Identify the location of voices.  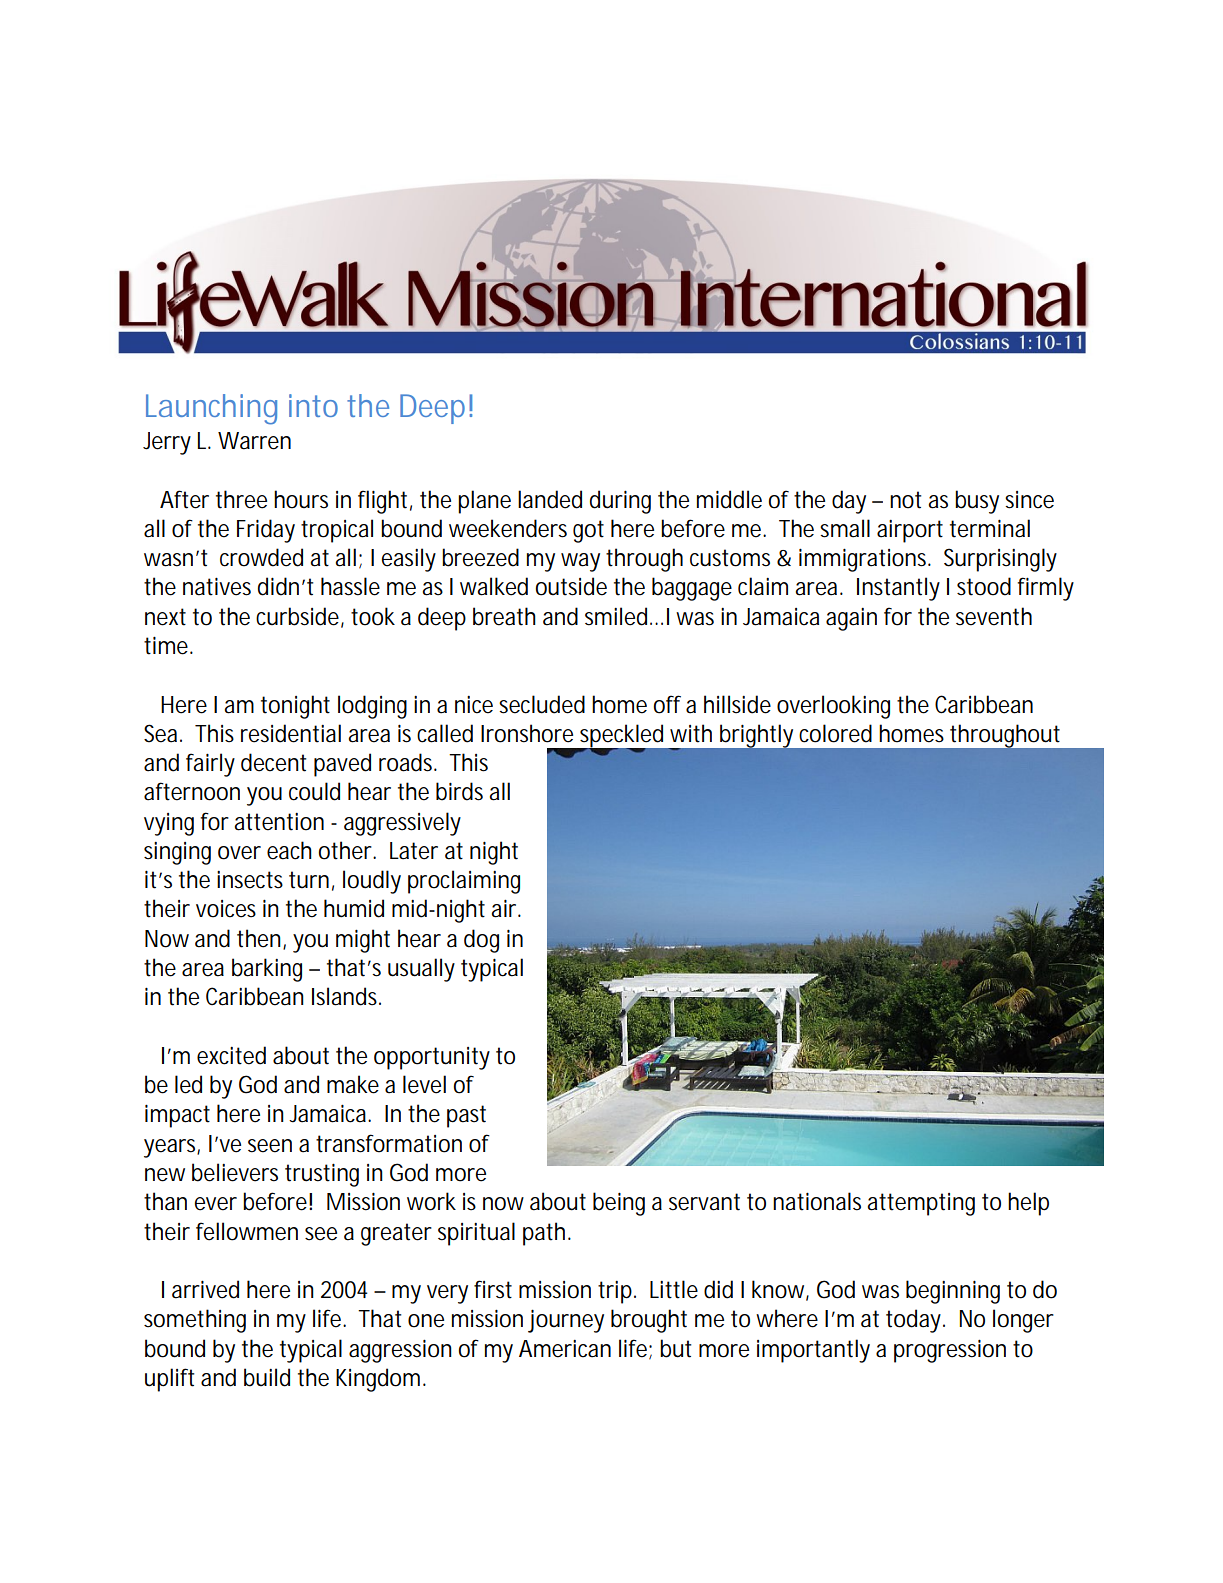
(226, 909).
